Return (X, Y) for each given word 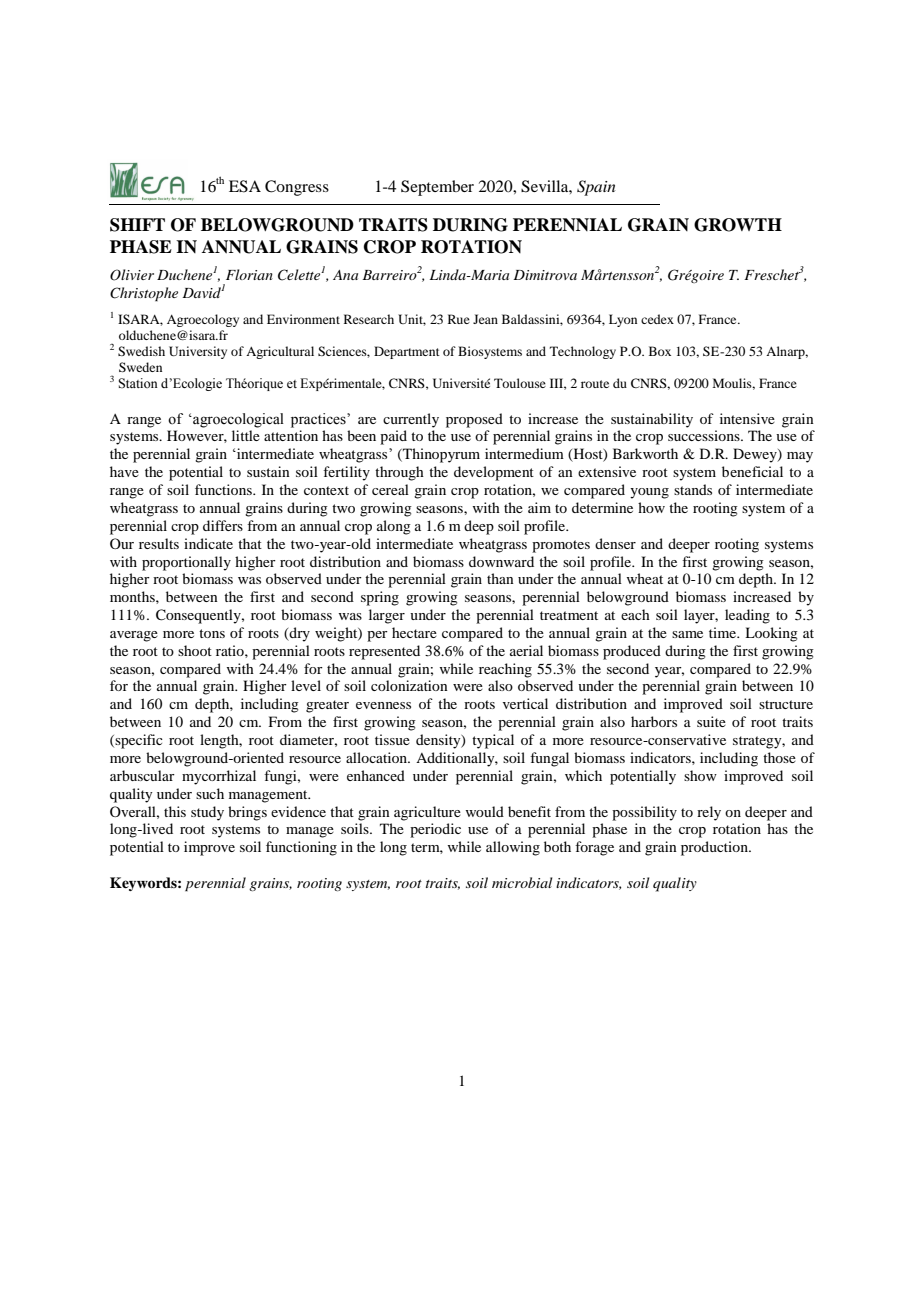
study (207, 813)
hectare (414, 632)
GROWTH (738, 225)
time (724, 632)
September (437, 188)
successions (705, 435)
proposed (474, 420)
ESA (245, 186)
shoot (195, 650)
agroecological (237, 420)
